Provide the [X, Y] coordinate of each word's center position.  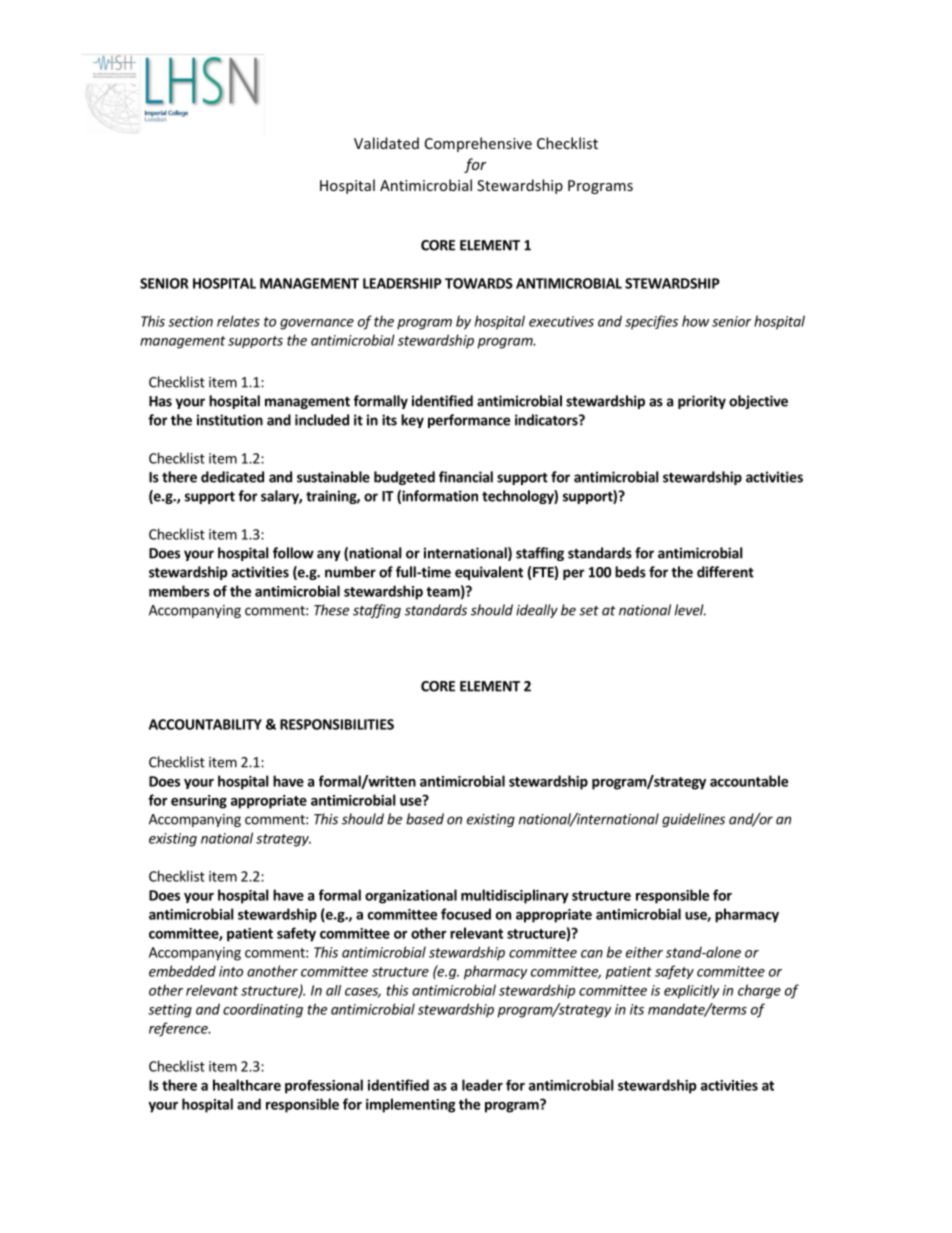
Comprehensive [478, 144]
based [425, 819]
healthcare [247, 1085]
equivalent [489, 573]
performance [469, 421]
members [179, 591]
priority [702, 402]
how [695, 321]
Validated [386, 143]
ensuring [199, 802]
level [690, 610]
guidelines [693, 820]
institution [230, 420]
